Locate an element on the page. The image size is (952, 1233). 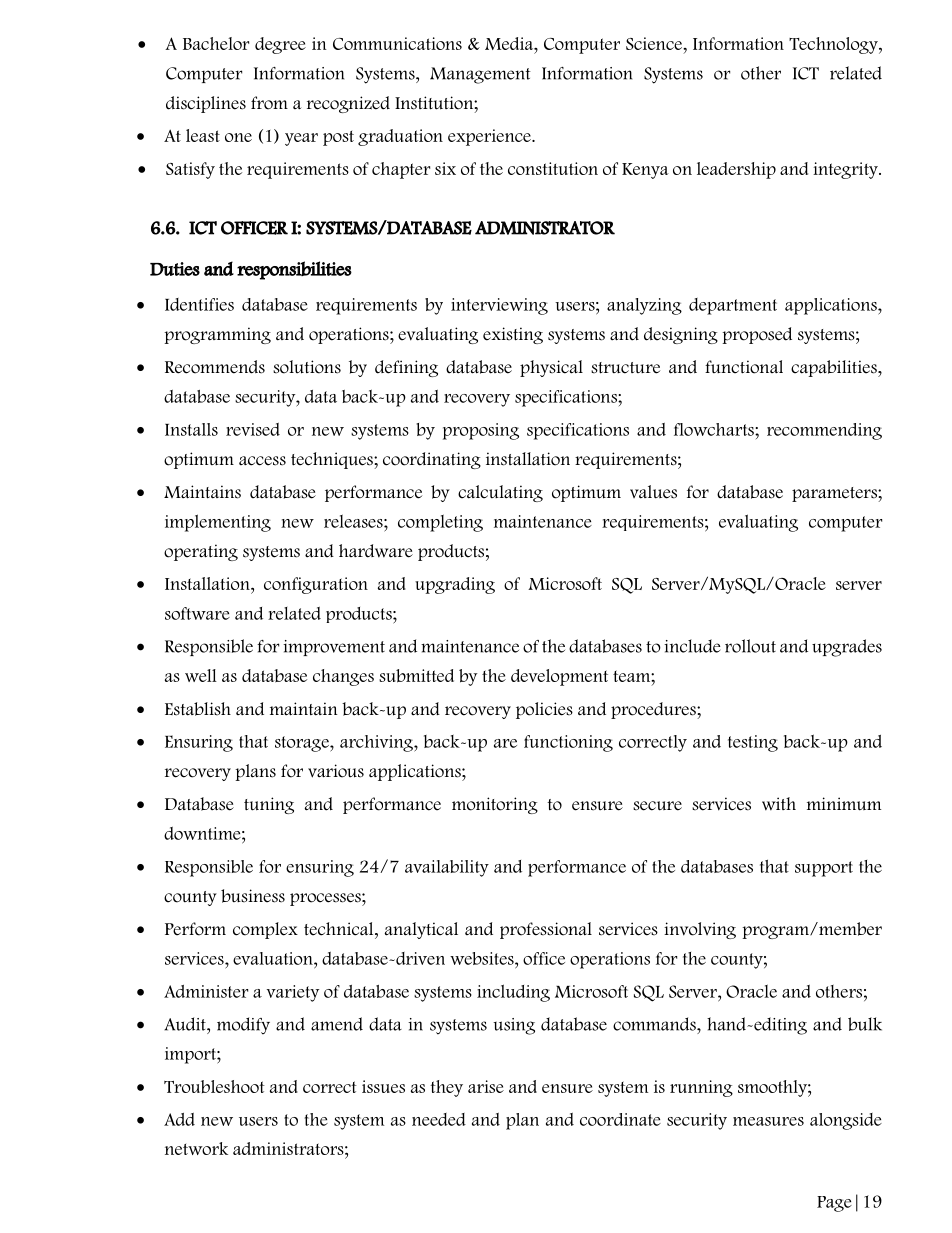
from is located at coordinates (269, 103).
